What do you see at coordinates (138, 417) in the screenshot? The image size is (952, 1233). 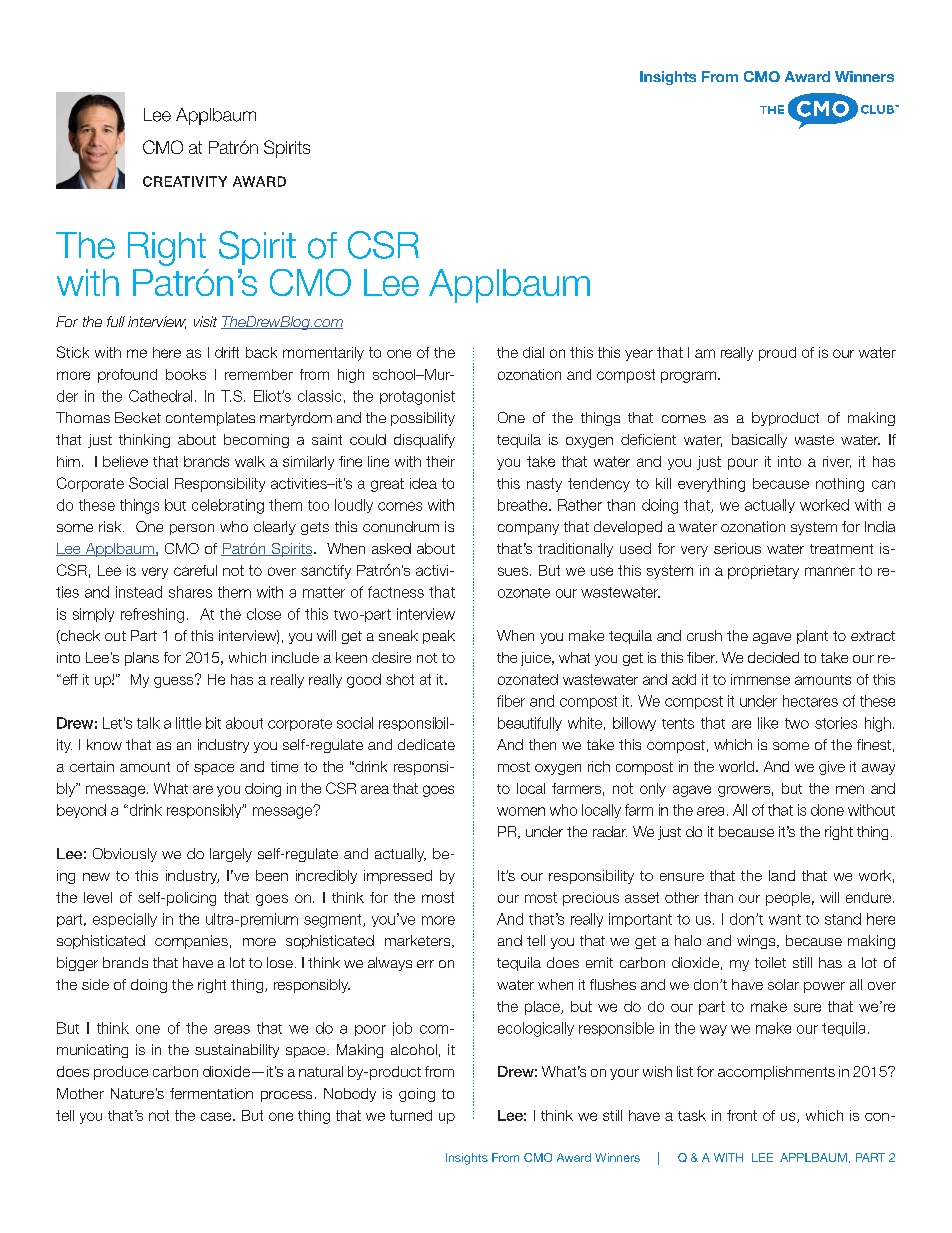 I see `Becket` at bounding box center [138, 417].
